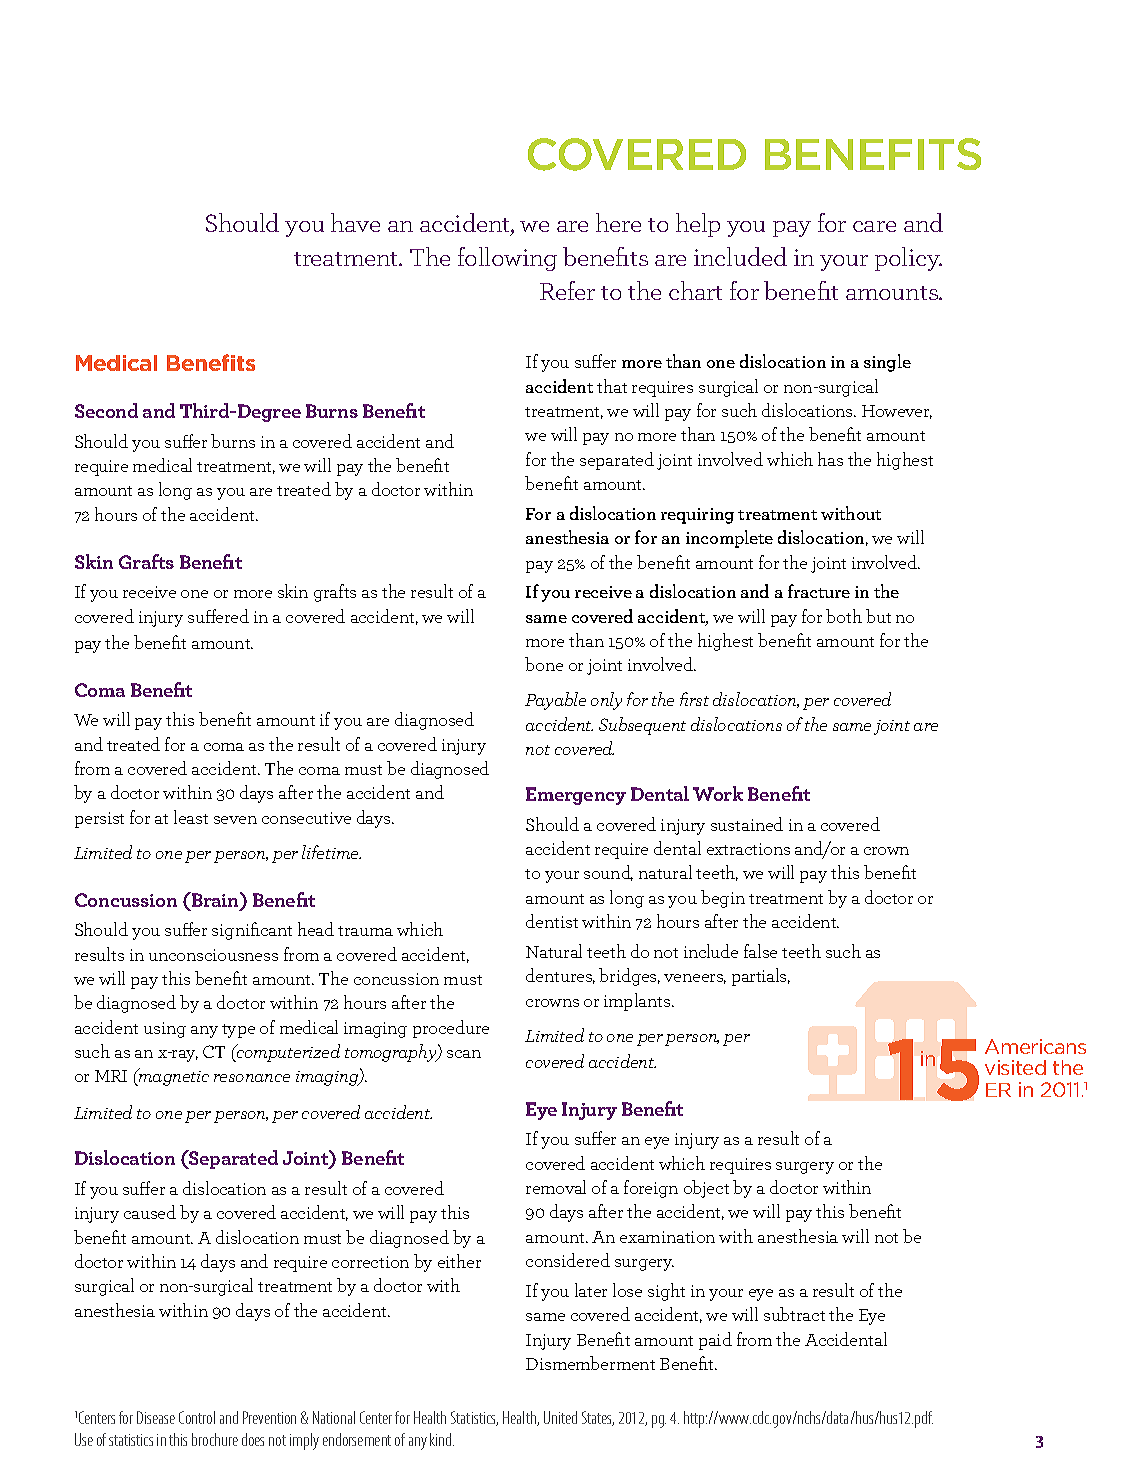 The height and width of the image is (1483, 1146). What do you see at coordinates (1015, 1067) in the image?
I see `visited` at bounding box center [1015, 1067].
